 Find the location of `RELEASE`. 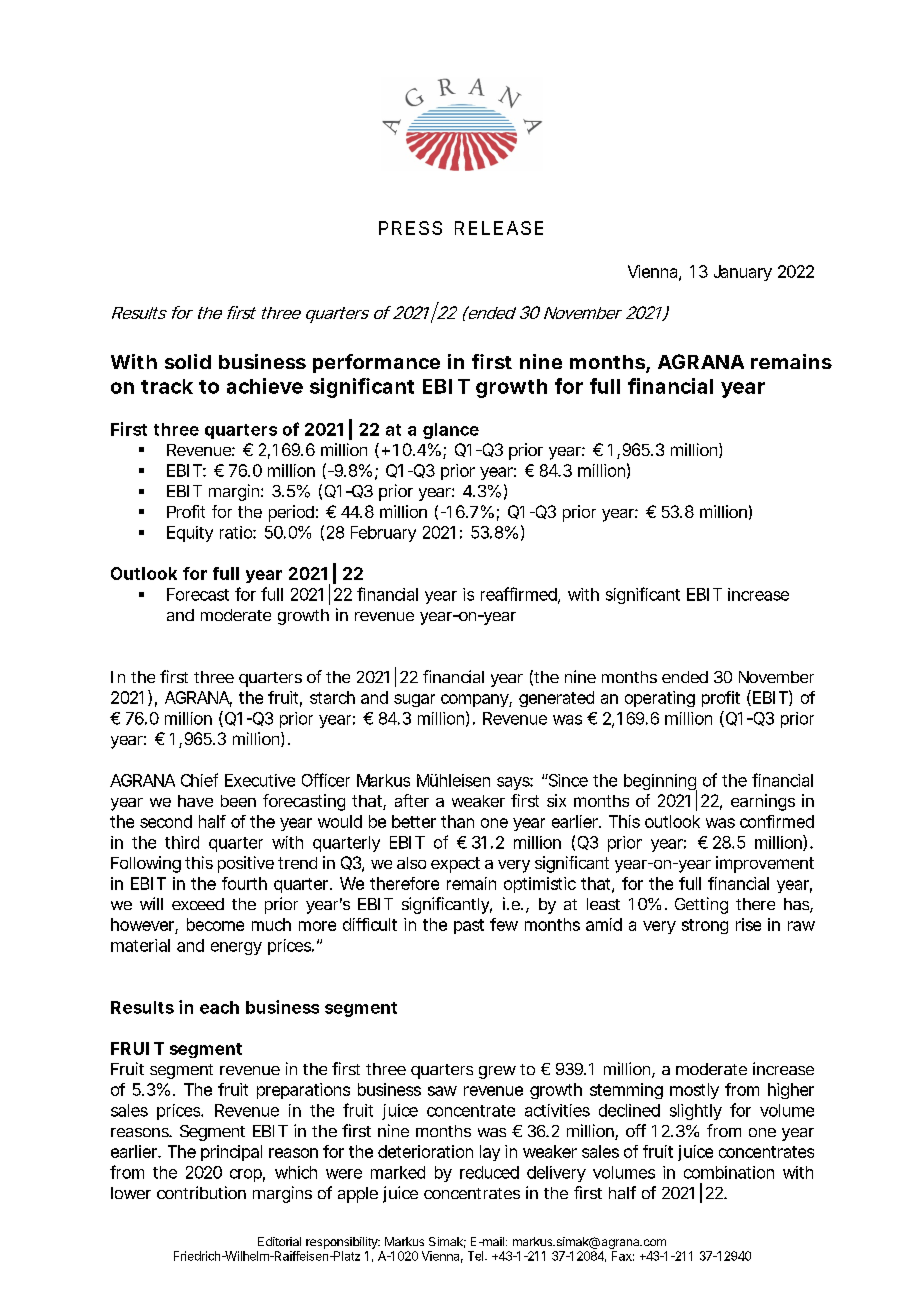

RELEASE is located at coordinates (499, 228).
